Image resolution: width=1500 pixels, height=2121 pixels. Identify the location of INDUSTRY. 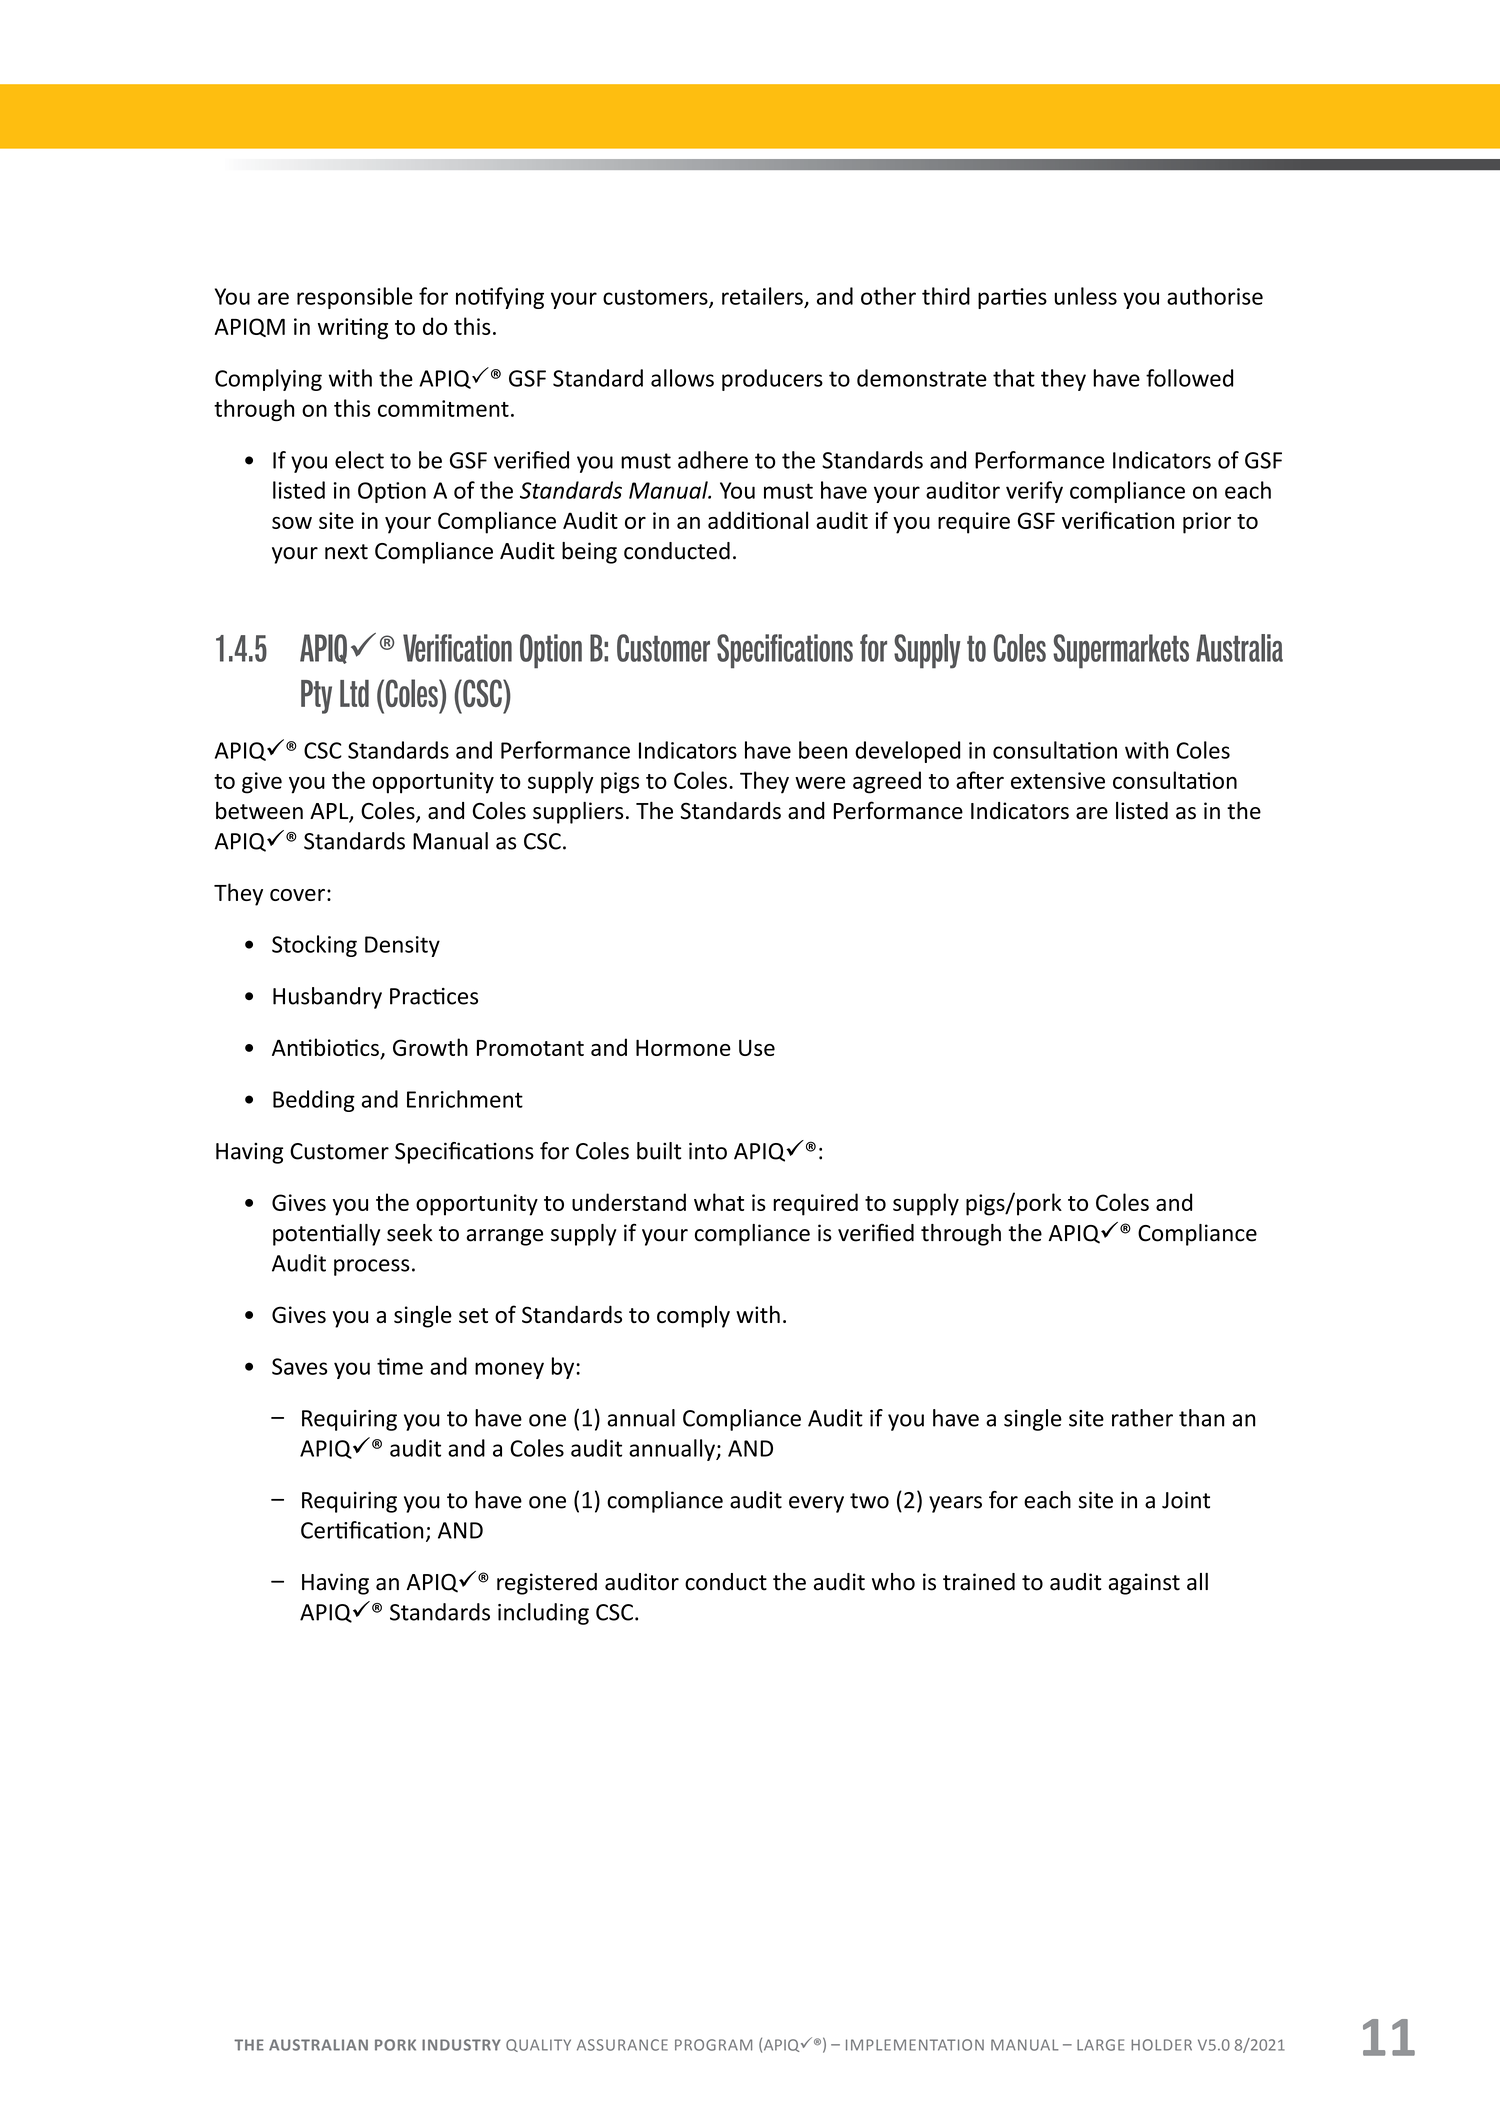
(461, 2045).
